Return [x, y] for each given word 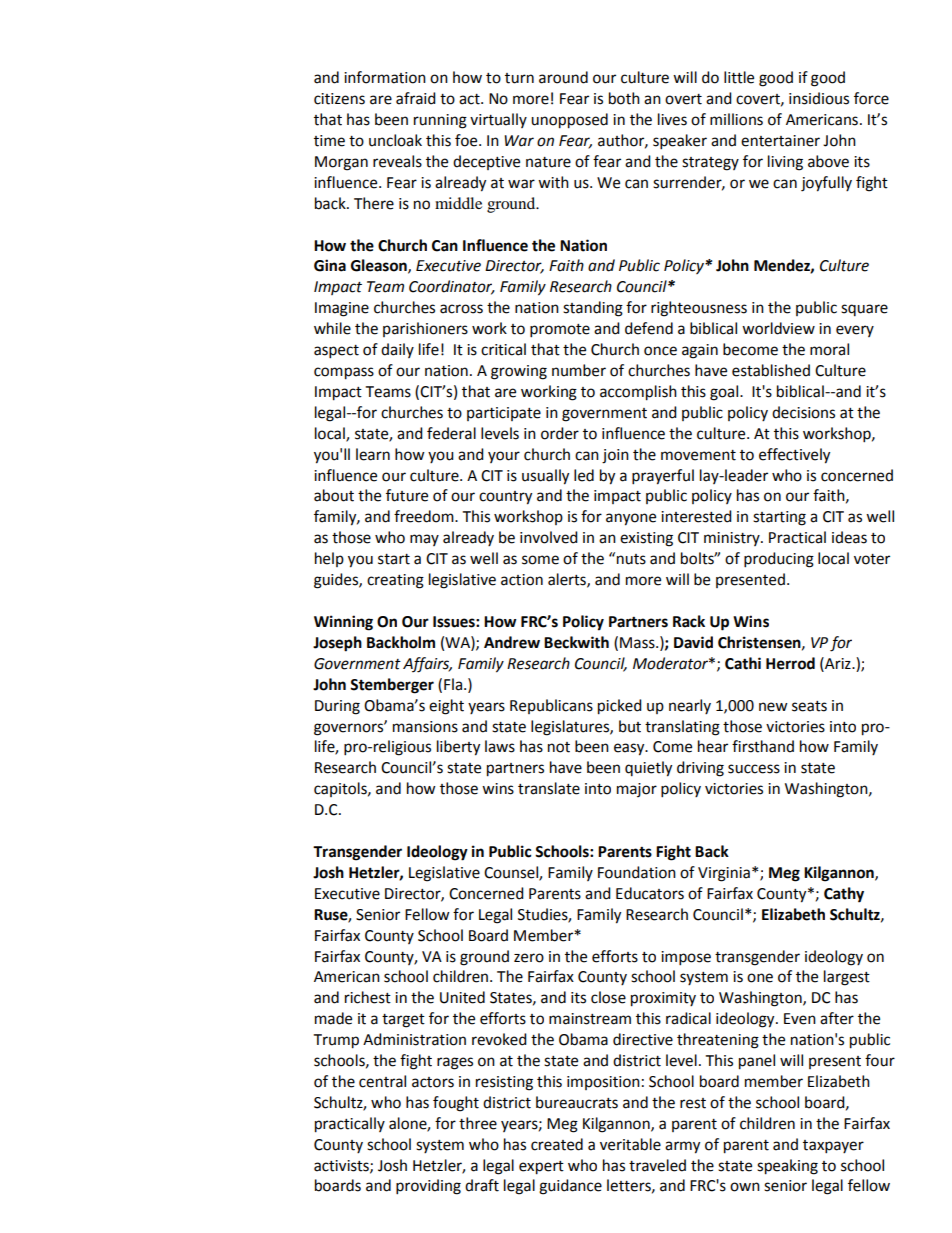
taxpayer [833, 1147]
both [624, 98]
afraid [416, 98]
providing [428, 1187]
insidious [819, 98]
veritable [630, 1144]
